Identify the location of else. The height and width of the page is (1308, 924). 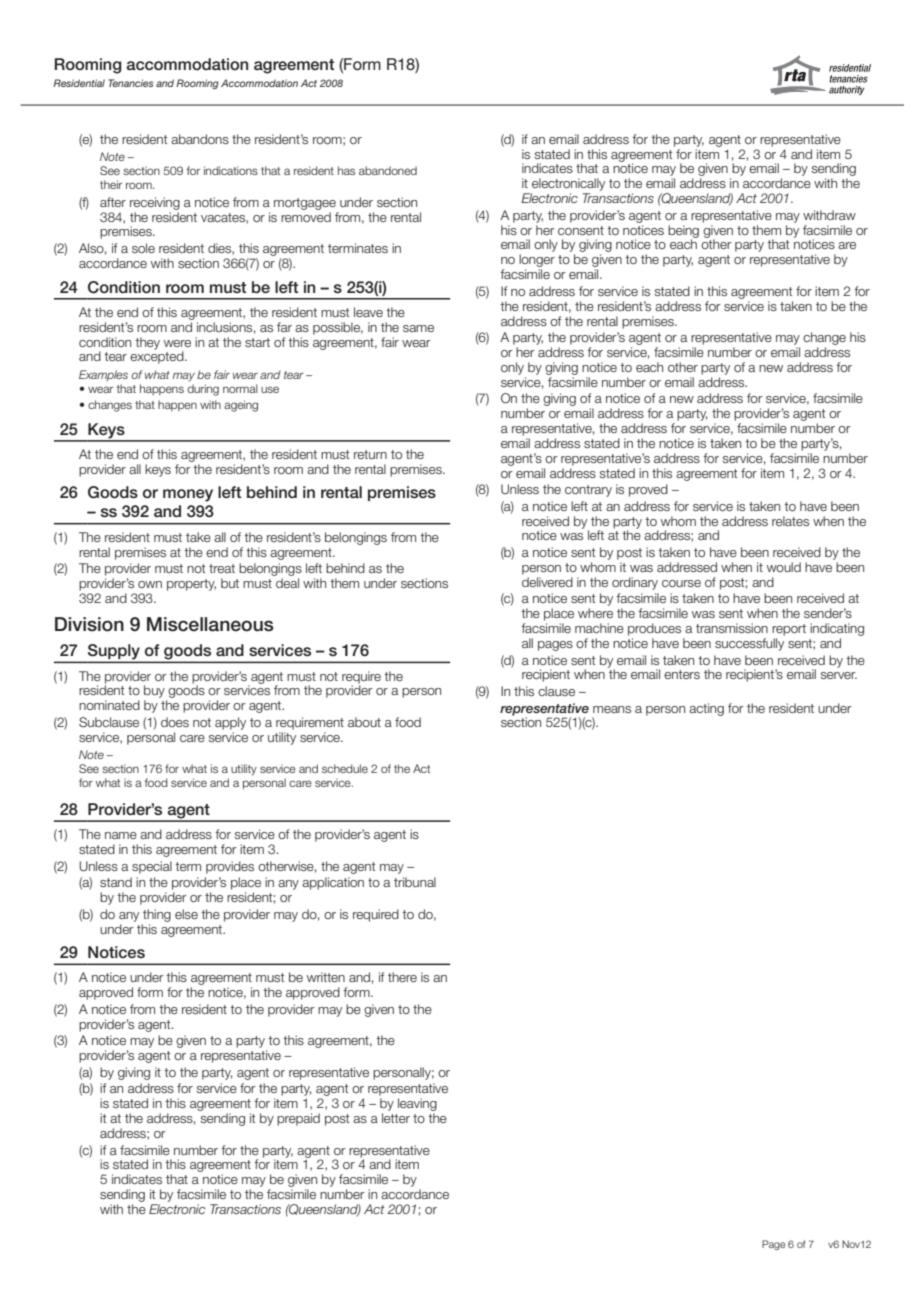
(186, 914).
